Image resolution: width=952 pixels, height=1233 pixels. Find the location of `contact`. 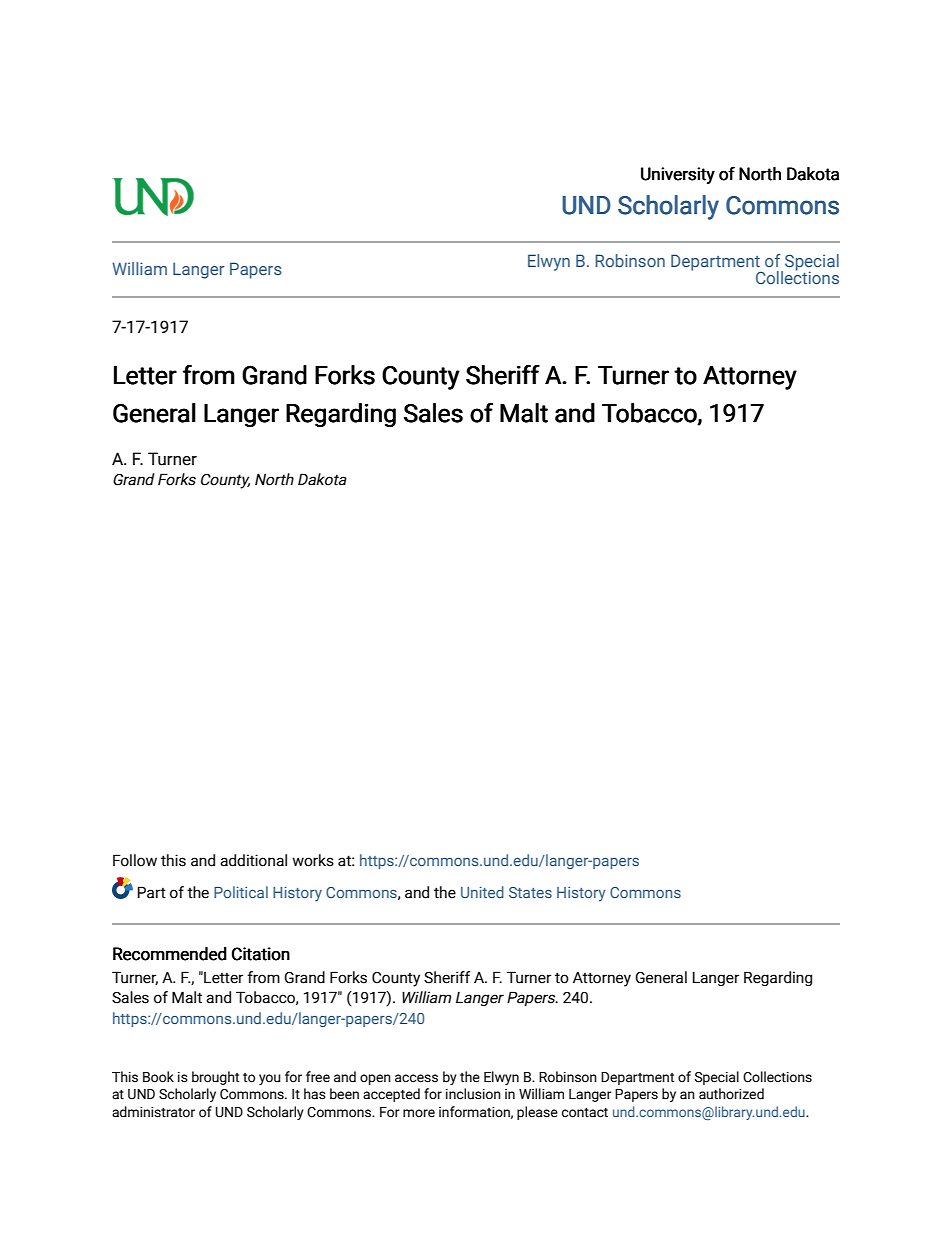

contact is located at coordinates (585, 1113).
